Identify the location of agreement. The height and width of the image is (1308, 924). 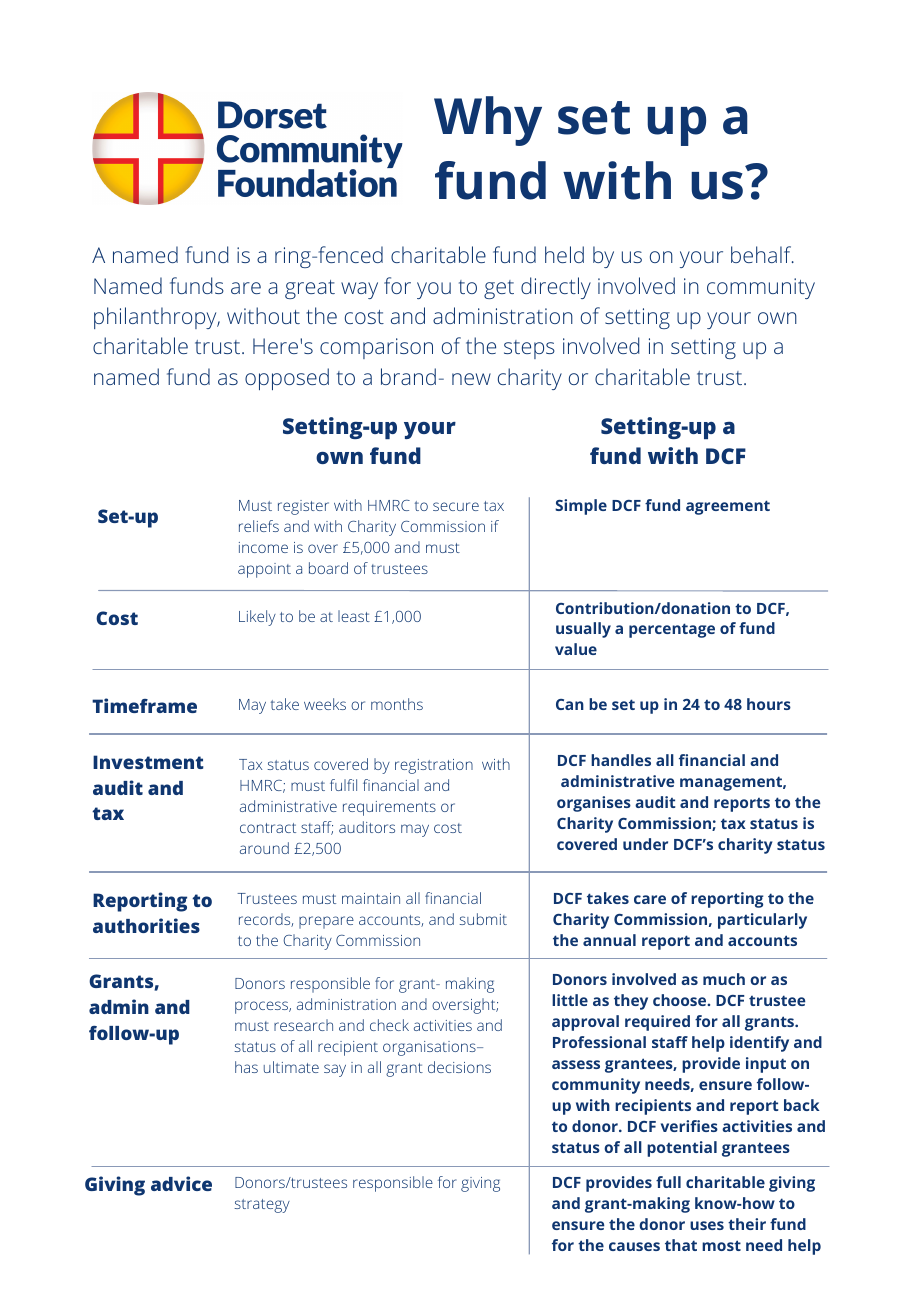
(728, 507).
